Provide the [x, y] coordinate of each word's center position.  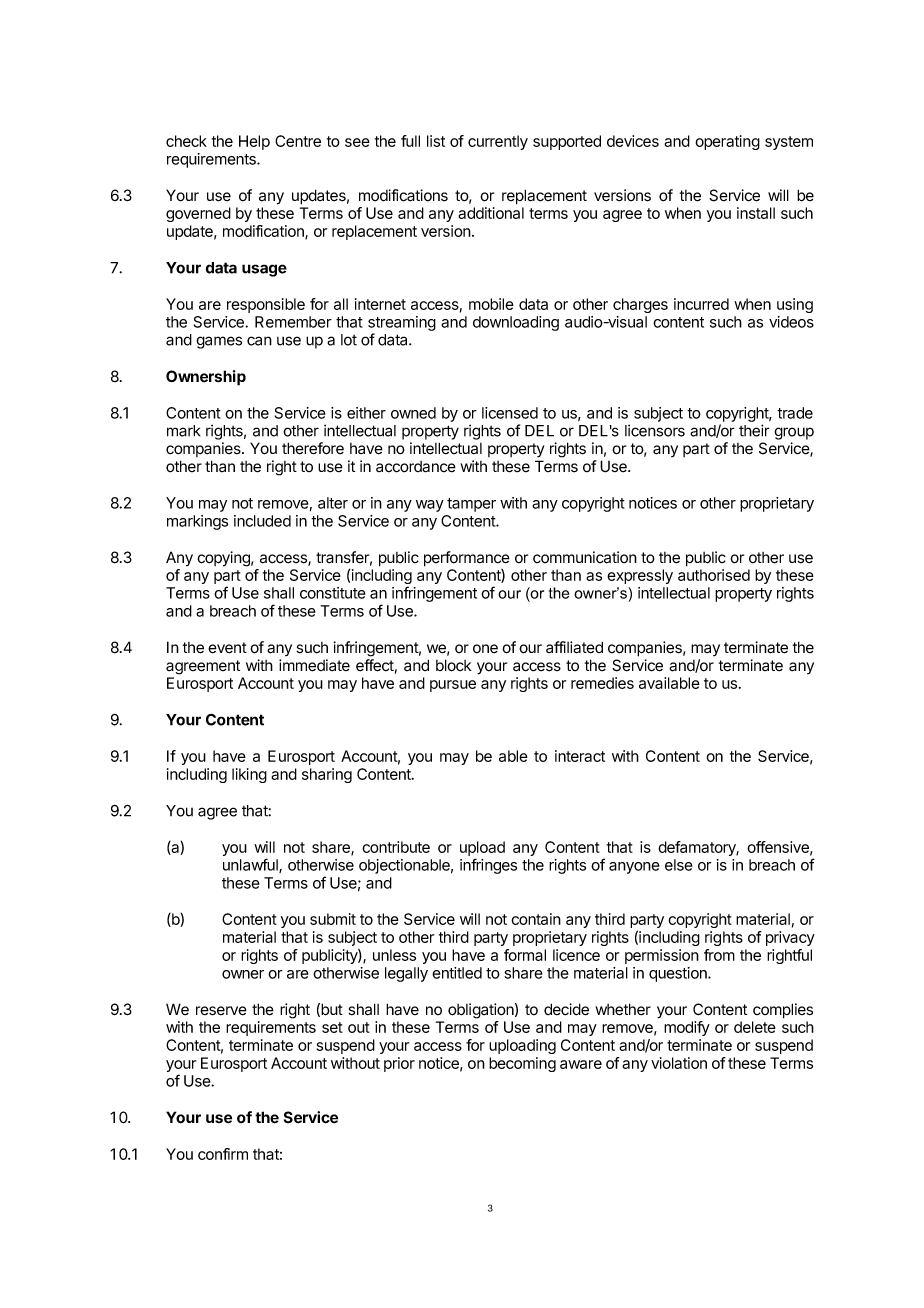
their [754, 430]
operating [727, 142]
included [262, 521]
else [679, 865]
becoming [522, 1064]
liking [249, 775]
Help [254, 142]
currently [498, 142]
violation [679, 1063]
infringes [488, 866]
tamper [471, 505]
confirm [223, 1154]
